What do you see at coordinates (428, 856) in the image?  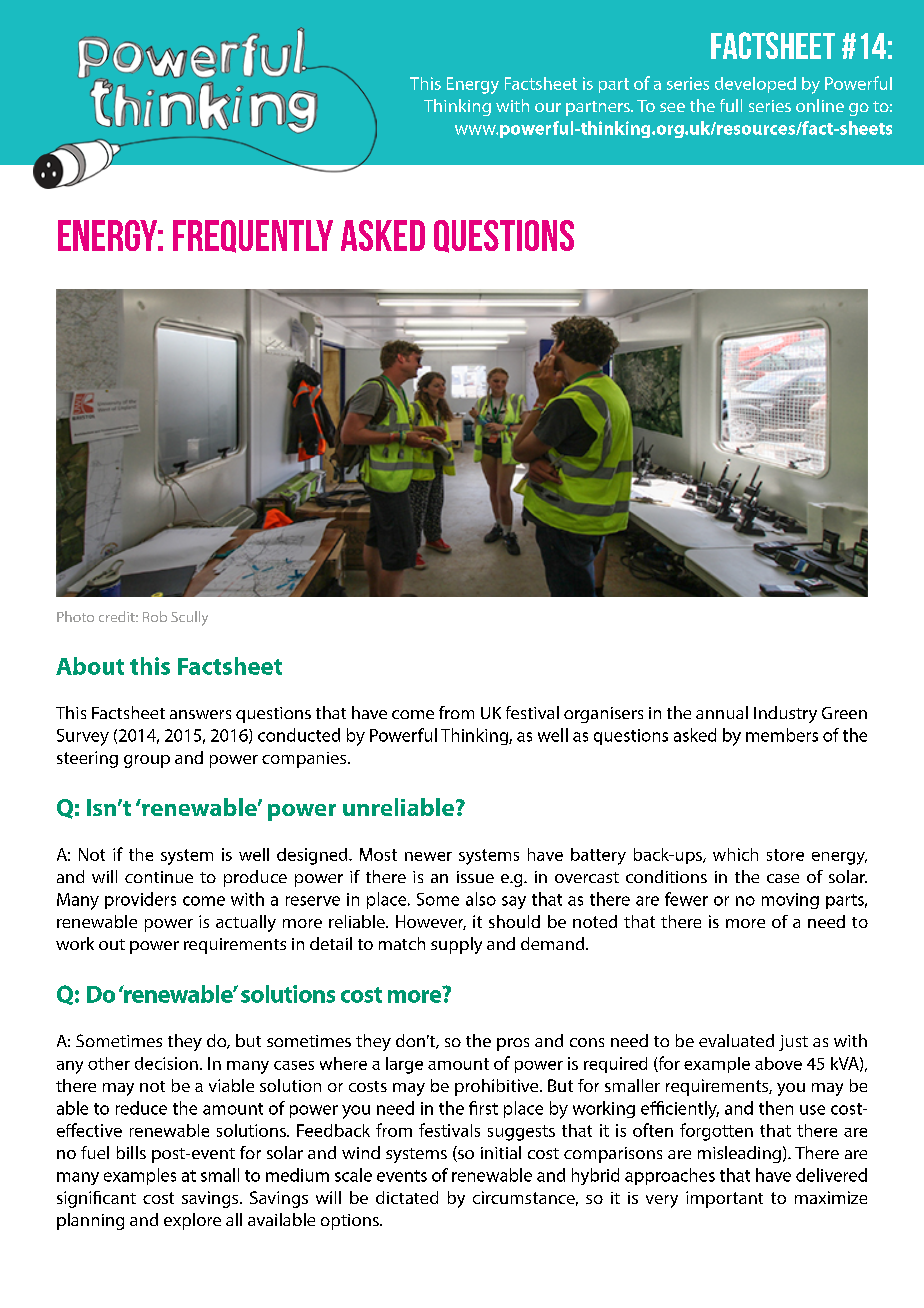 I see `newer` at bounding box center [428, 856].
